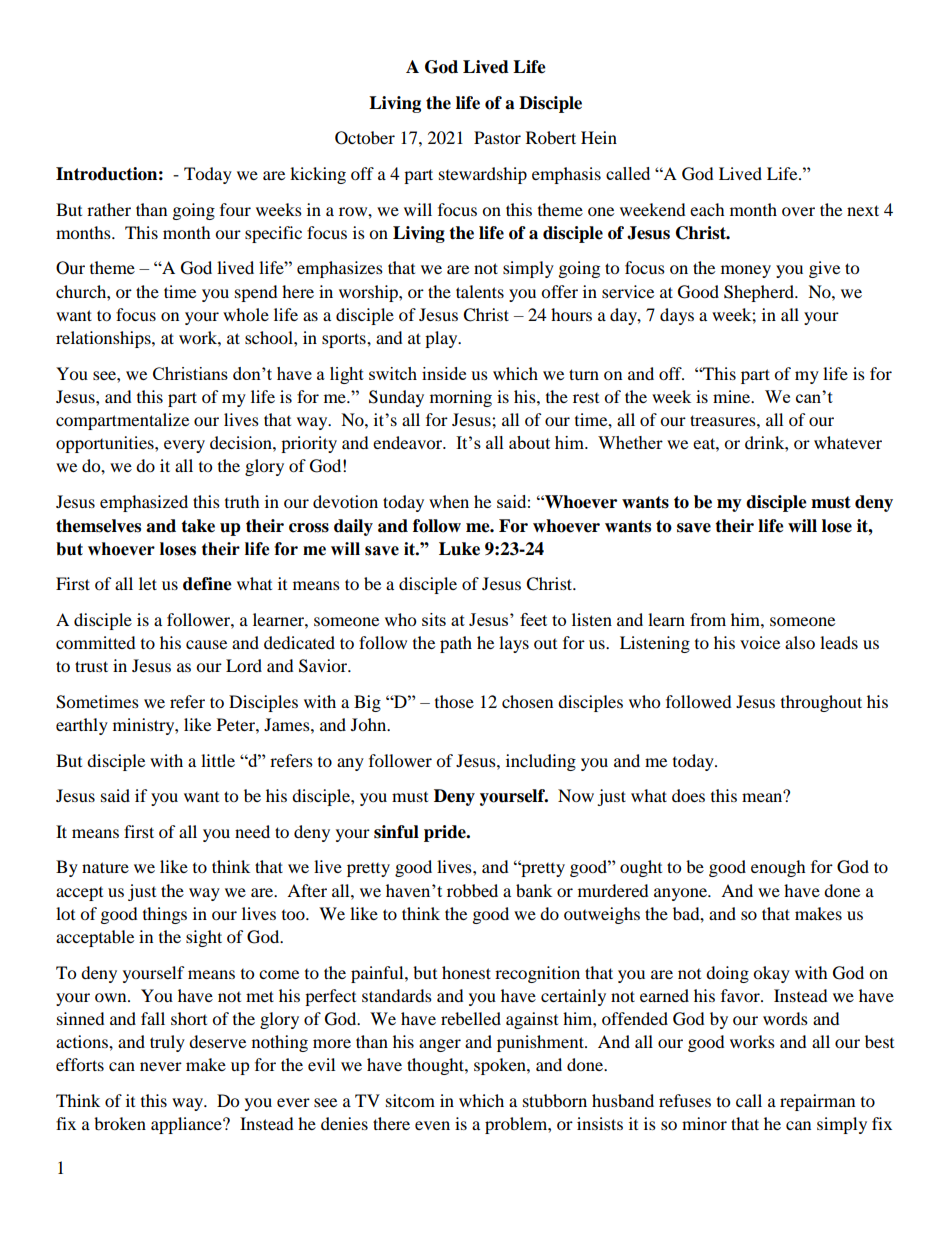 This screenshot has width=952, height=1233. Describe the element at coordinates (798, 211) in the screenshot. I see `over` at that location.
